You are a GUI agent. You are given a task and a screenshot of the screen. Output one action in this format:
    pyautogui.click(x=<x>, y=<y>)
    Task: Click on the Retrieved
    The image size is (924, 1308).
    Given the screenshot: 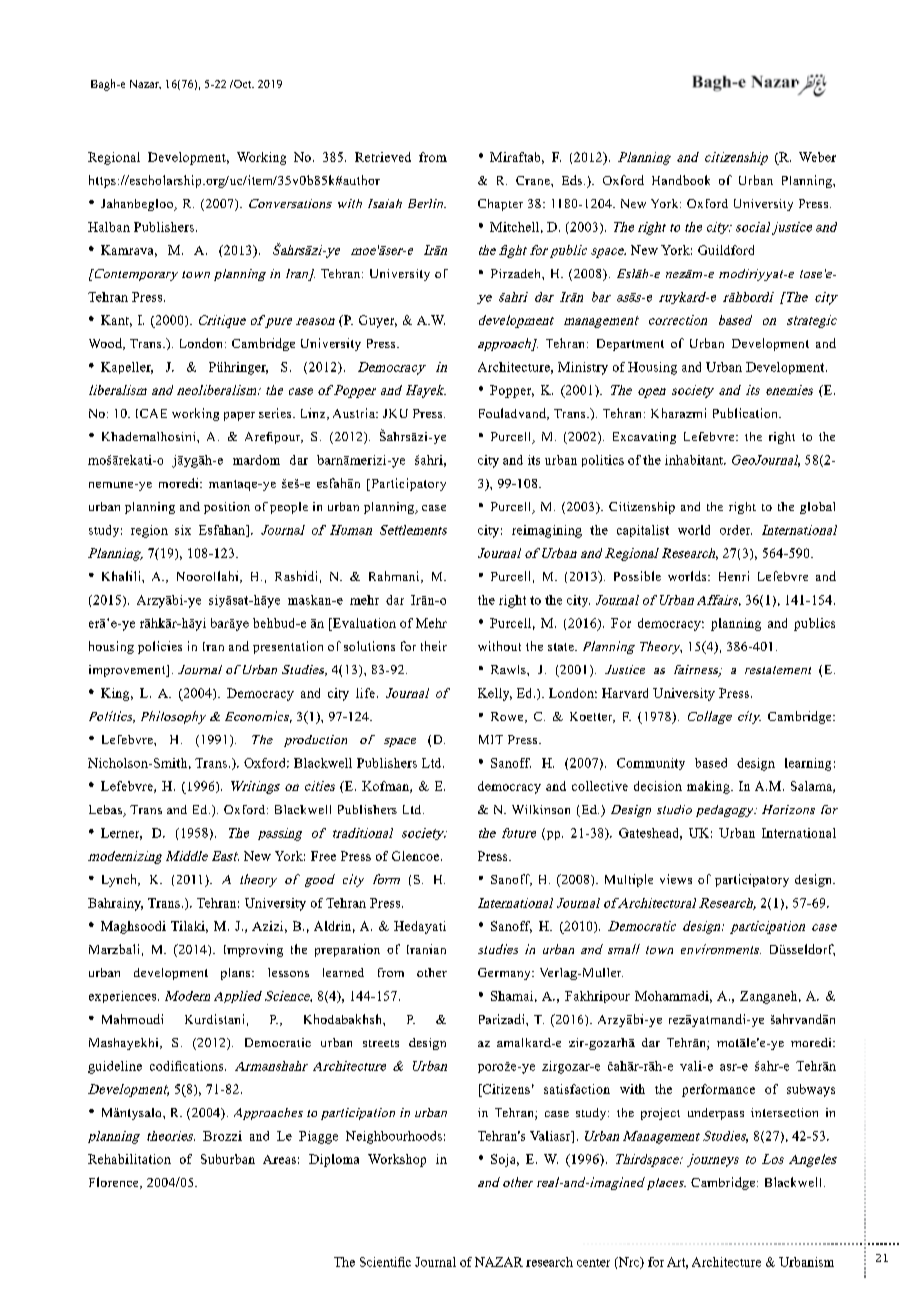 What is the action you would take?
    pyautogui.click(x=383, y=157)
